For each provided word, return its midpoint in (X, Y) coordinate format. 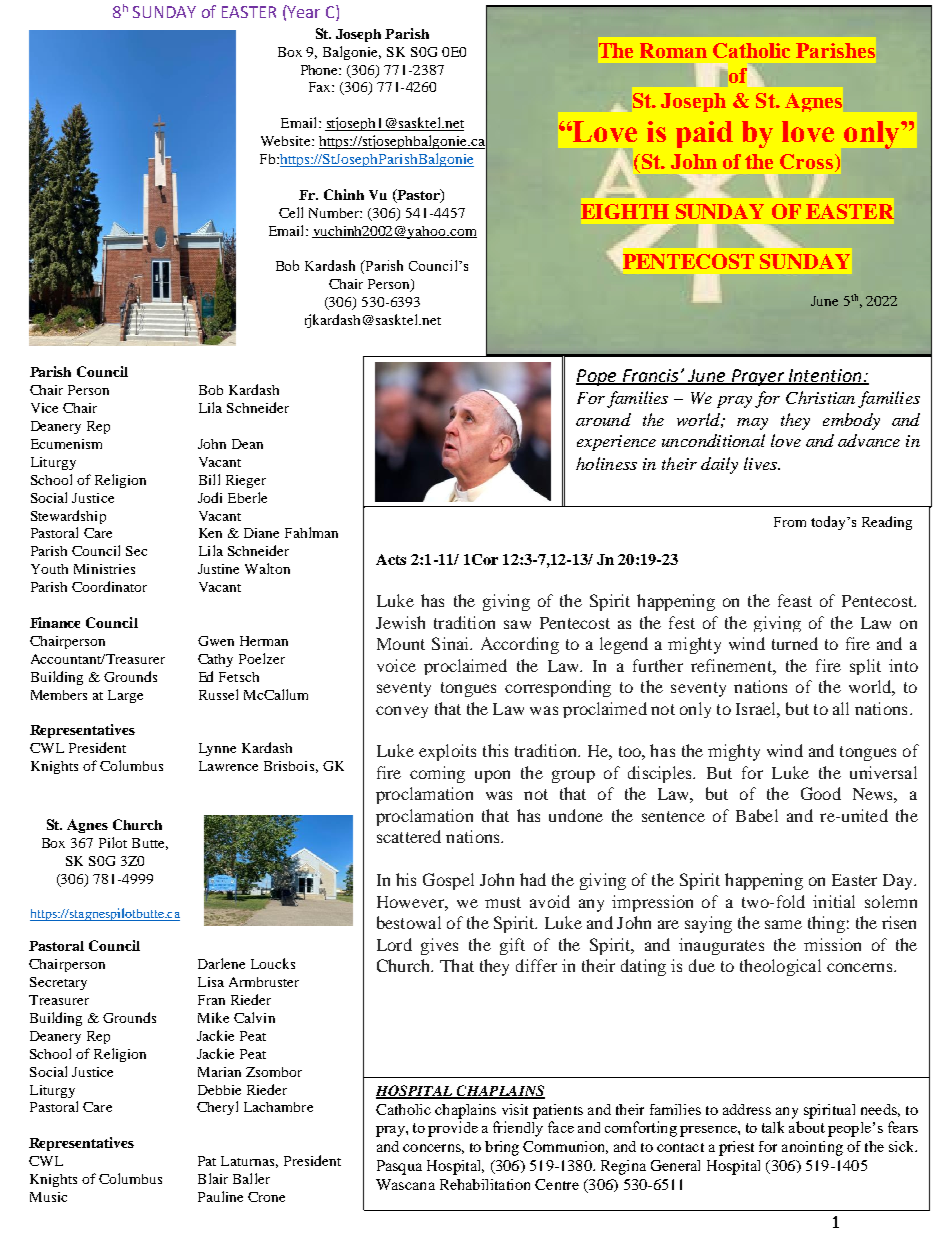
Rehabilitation (485, 1184)
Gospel (448, 881)
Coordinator (109, 586)
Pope (597, 377)
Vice (44, 408)
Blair (213, 1178)
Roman (673, 50)
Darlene (221, 963)
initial (834, 901)
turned (795, 643)
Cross (806, 161)
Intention (825, 376)
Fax (321, 87)
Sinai (452, 643)
